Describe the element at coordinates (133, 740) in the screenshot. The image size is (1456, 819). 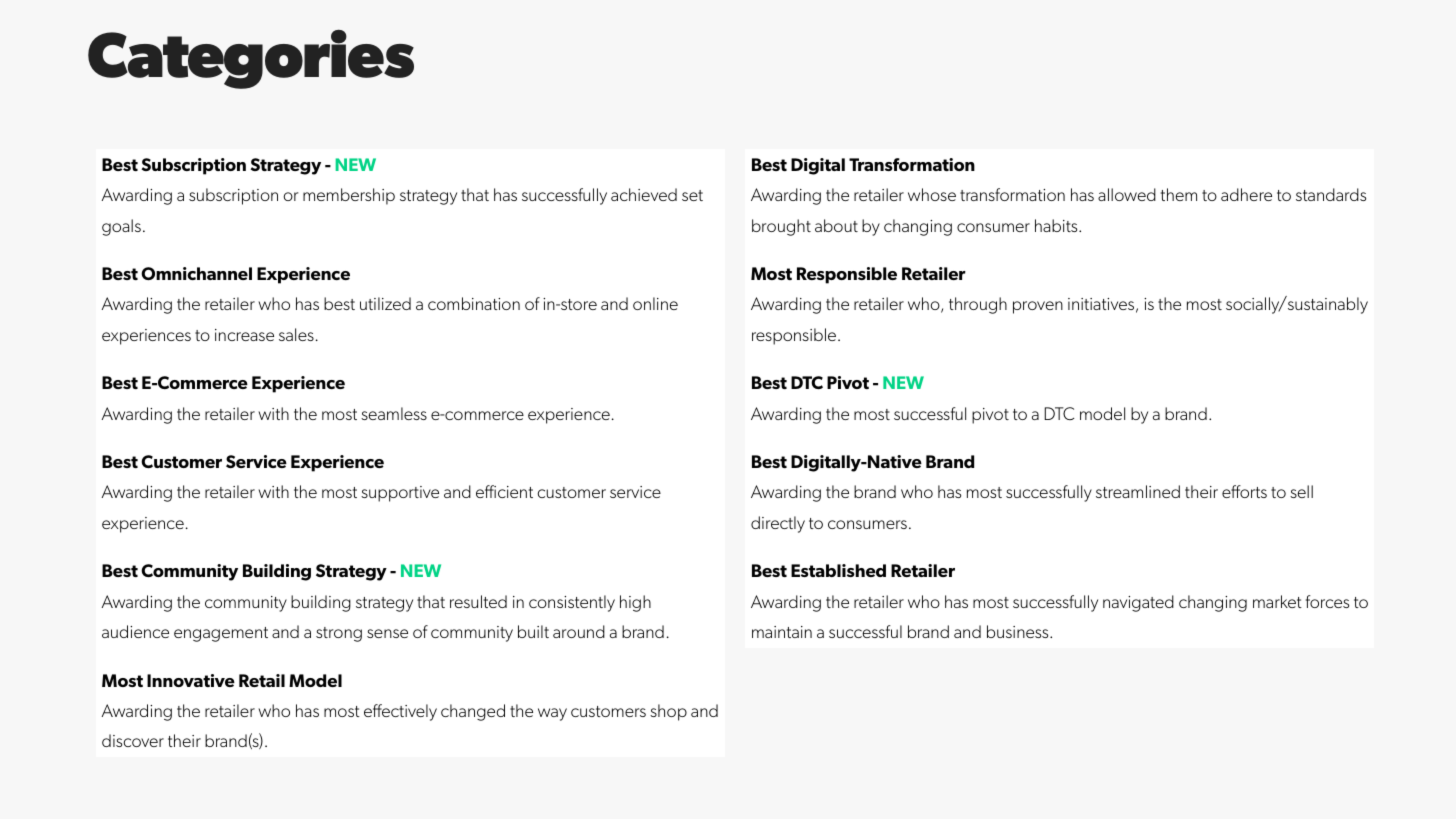
I see `discover` at that location.
